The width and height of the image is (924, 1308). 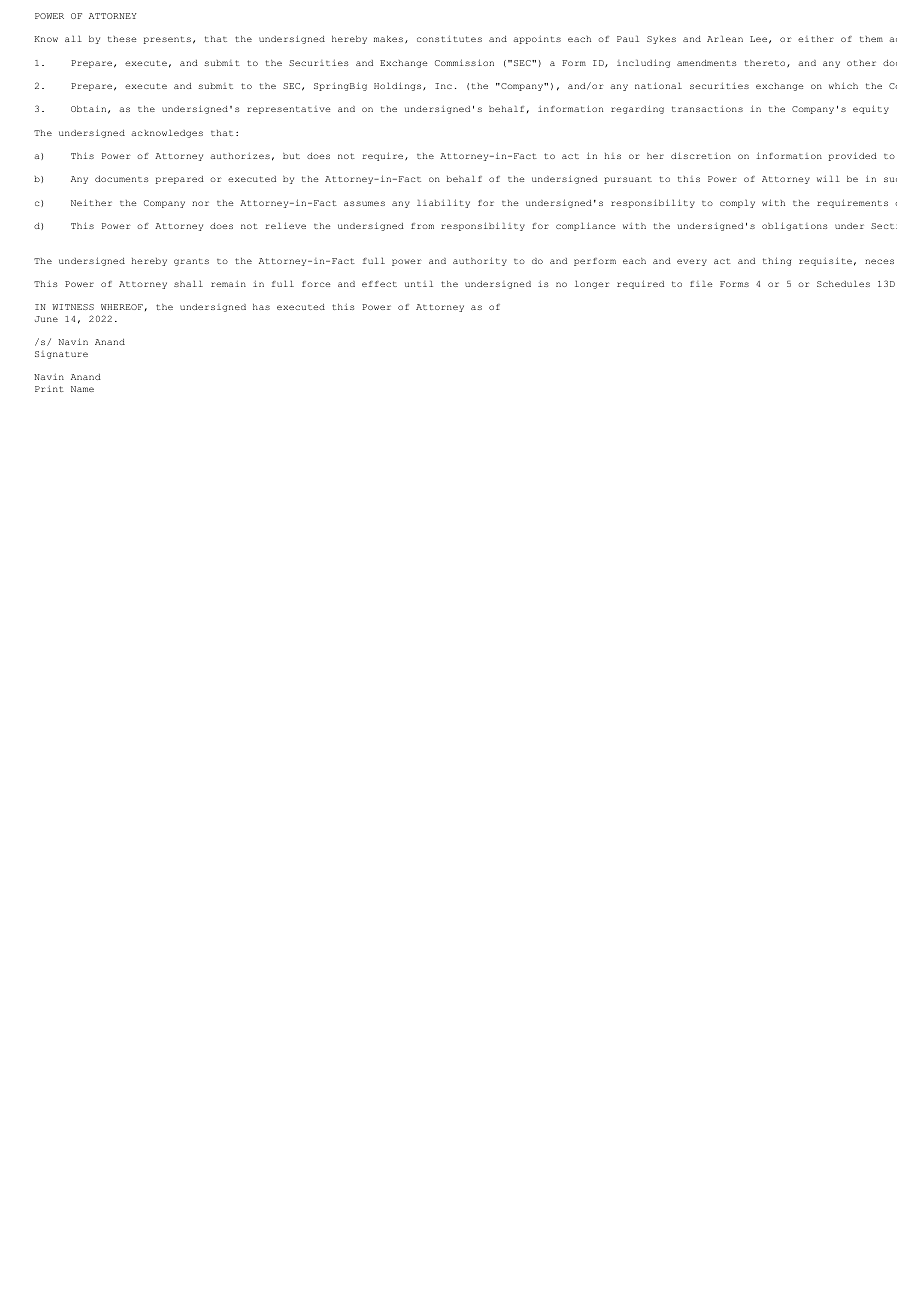 I want to click on has, so click(x=261, y=307).
